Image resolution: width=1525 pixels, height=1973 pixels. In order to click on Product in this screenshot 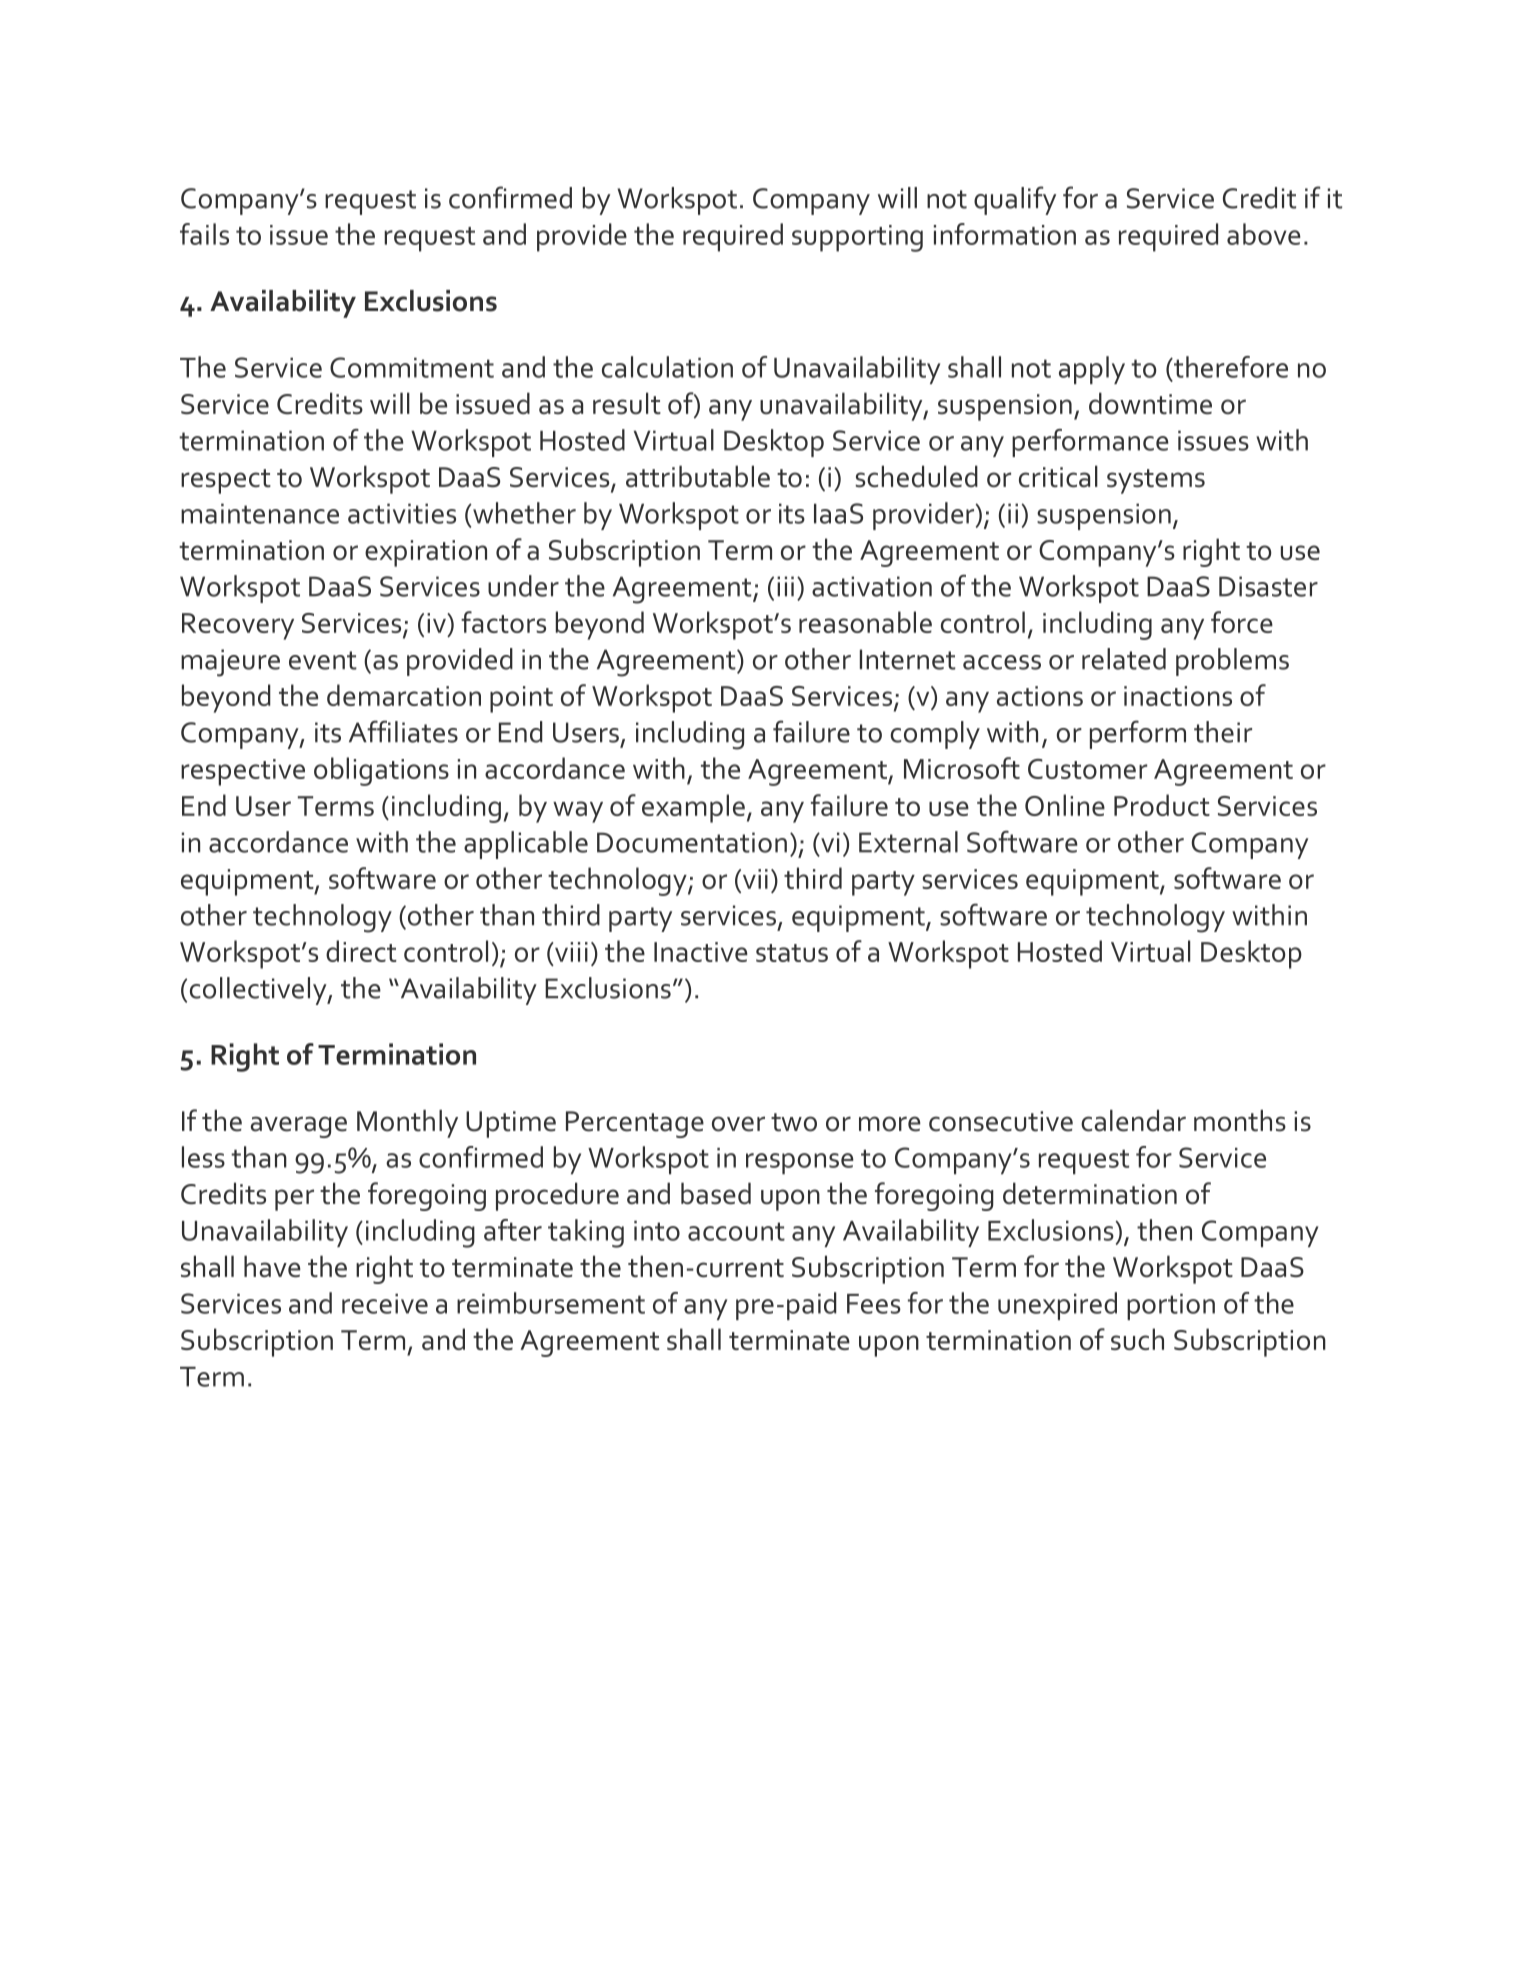, I will do `click(1162, 805)`.
